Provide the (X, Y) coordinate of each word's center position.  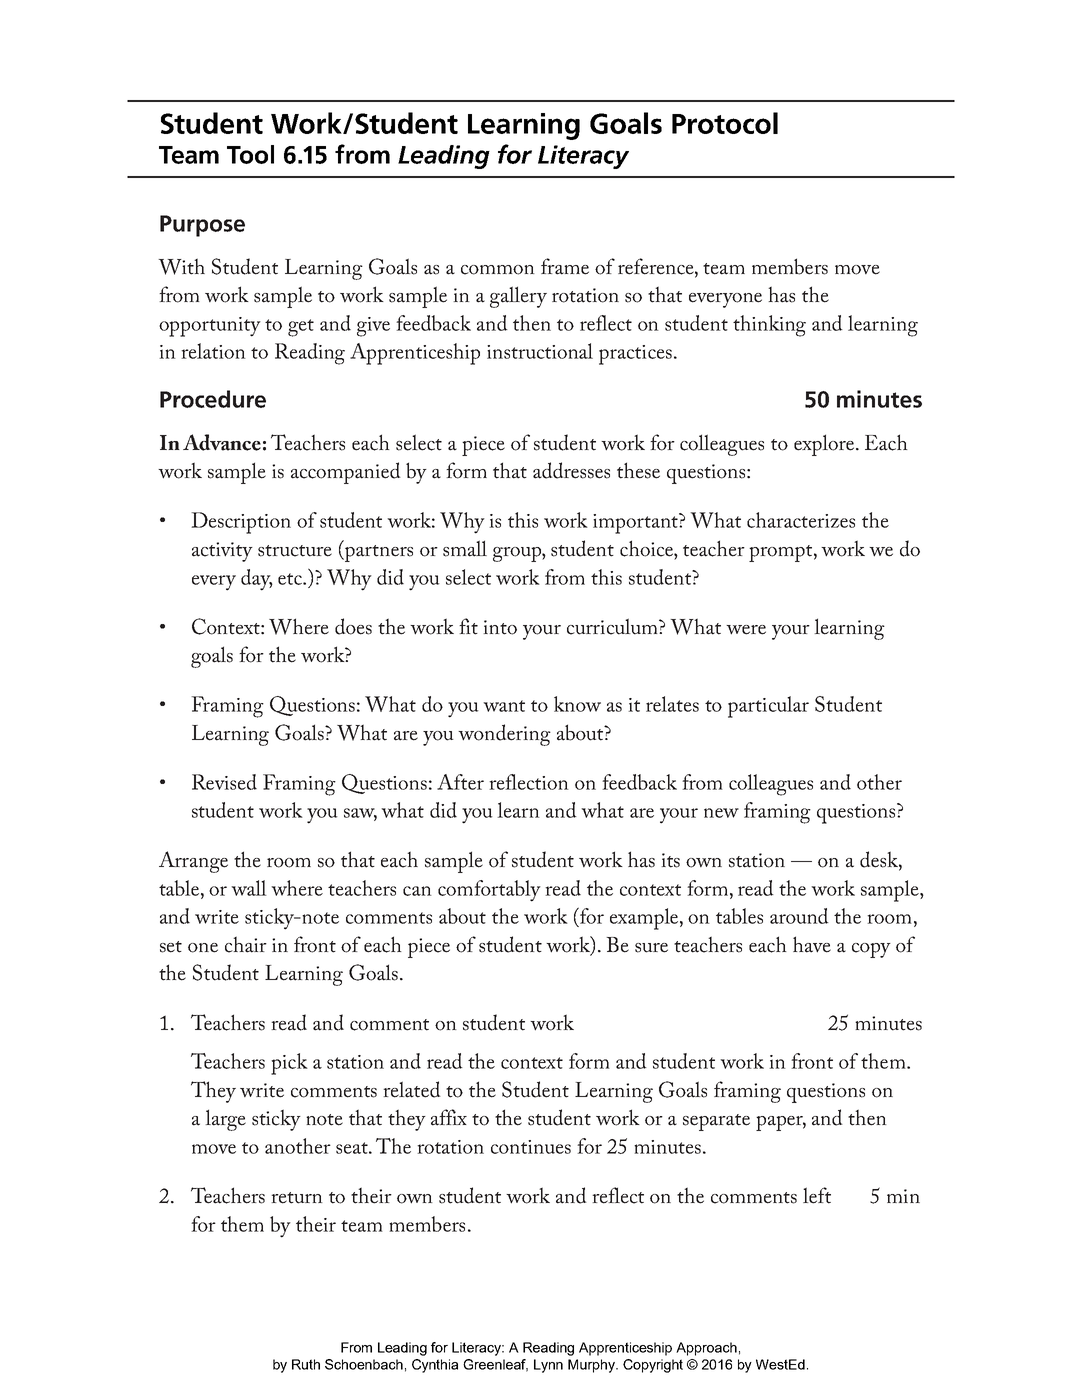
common (498, 270)
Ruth (306, 1364)
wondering (504, 735)
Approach (706, 1349)
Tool (250, 154)
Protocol (725, 123)
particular (768, 707)
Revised (224, 782)
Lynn (548, 1366)
